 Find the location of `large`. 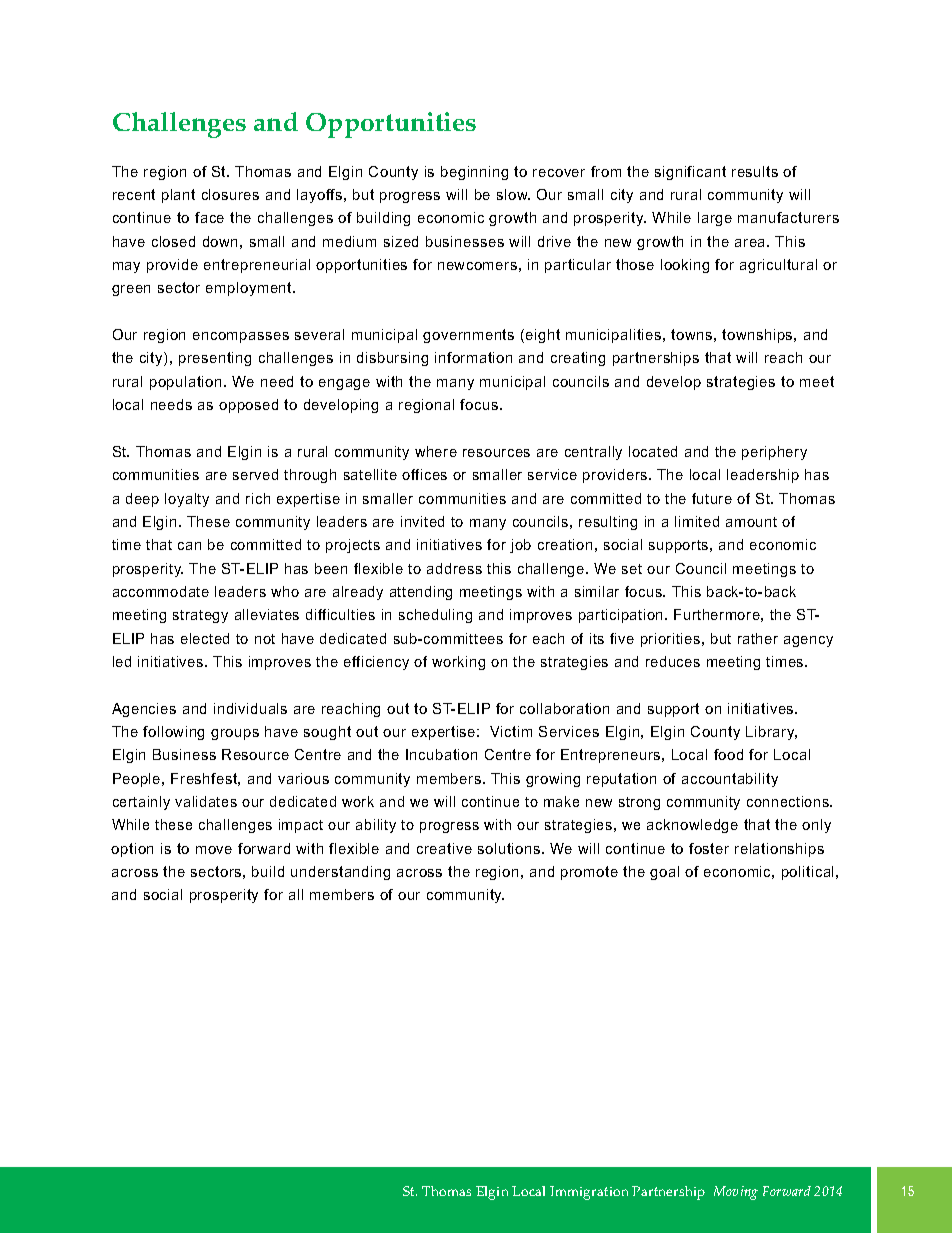

large is located at coordinates (715, 219).
